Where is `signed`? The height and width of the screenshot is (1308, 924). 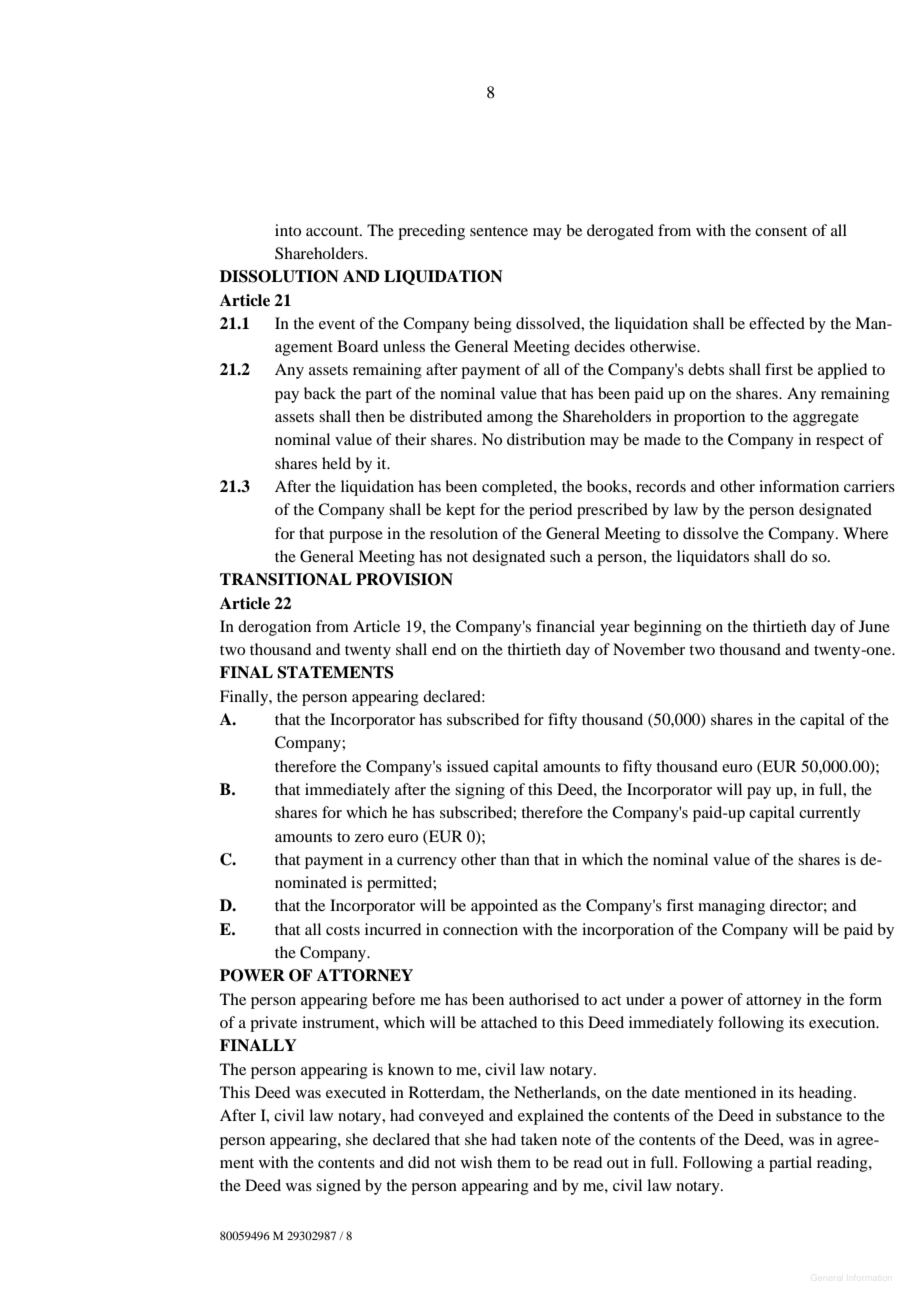 signed is located at coordinates (338, 1187).
